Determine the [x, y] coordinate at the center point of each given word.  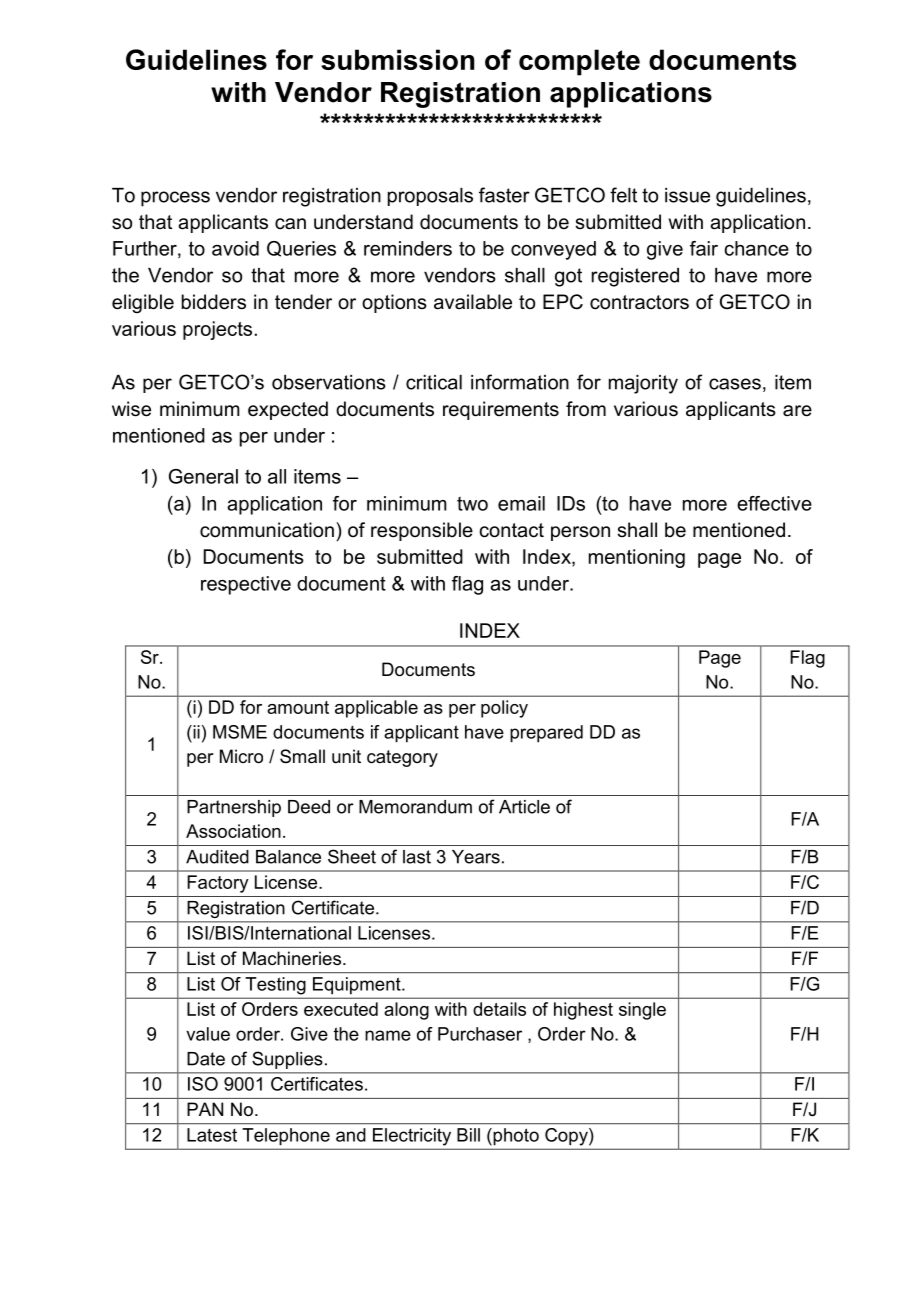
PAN [205, 1109]
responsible [422, 531]
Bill [468, 1135]
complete [579, 62]
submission [397, 59]
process [175, 199]
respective [246, 585]
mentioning [637, 558]
